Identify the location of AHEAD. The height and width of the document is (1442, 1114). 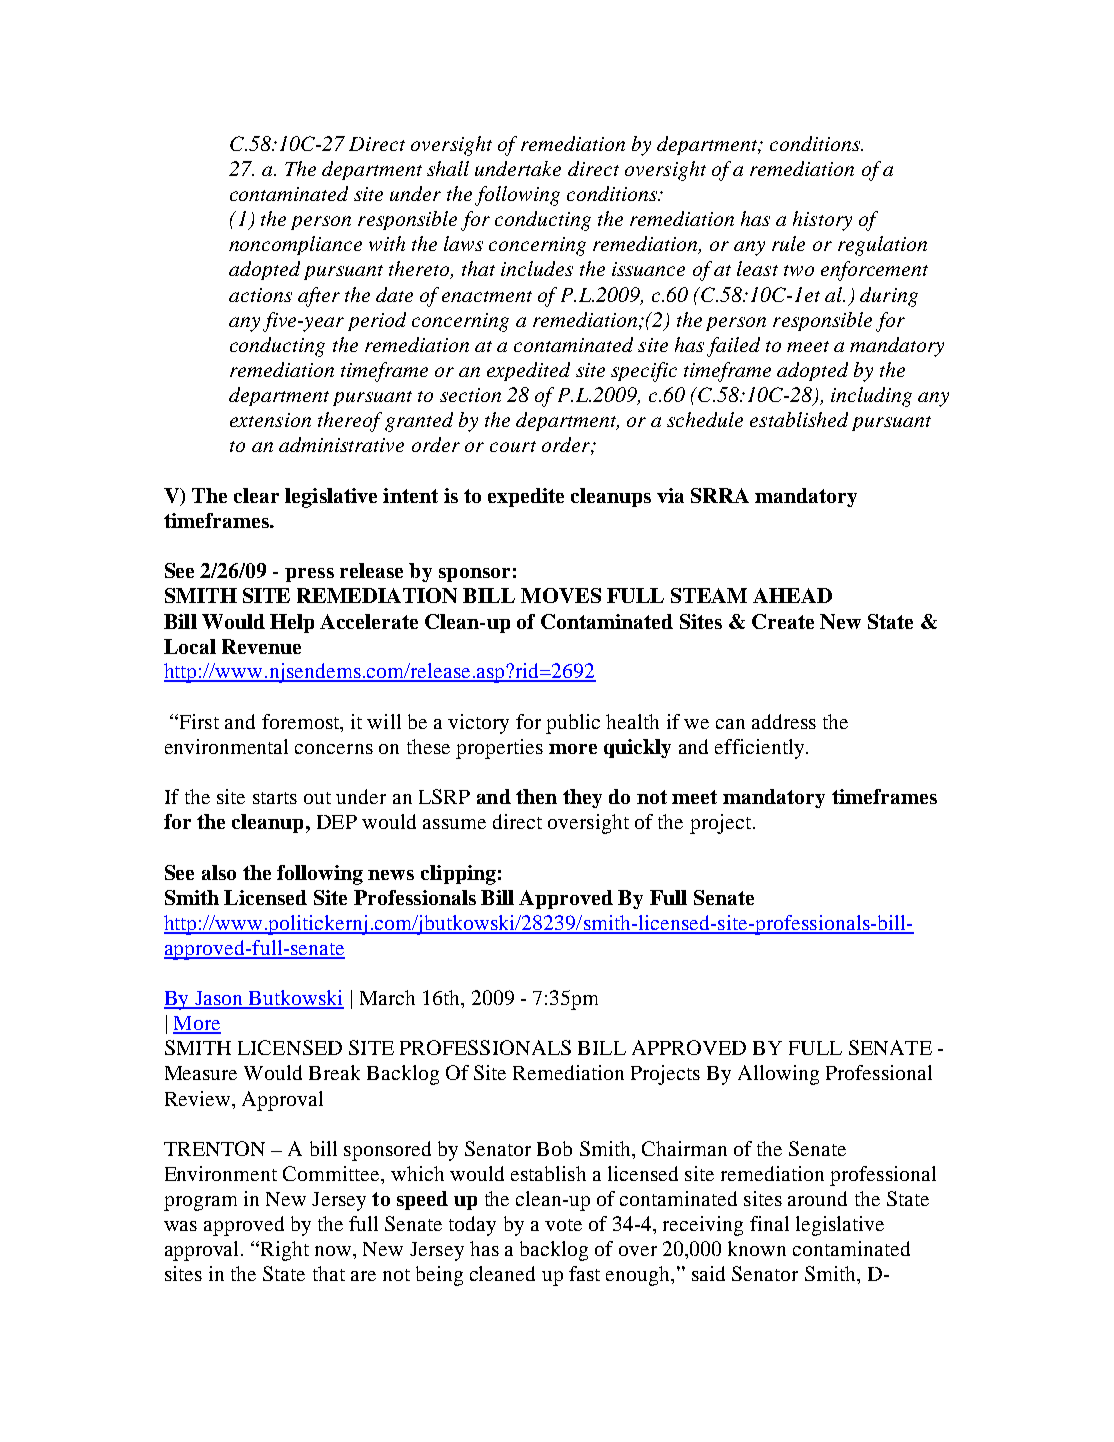
(792, 595).
